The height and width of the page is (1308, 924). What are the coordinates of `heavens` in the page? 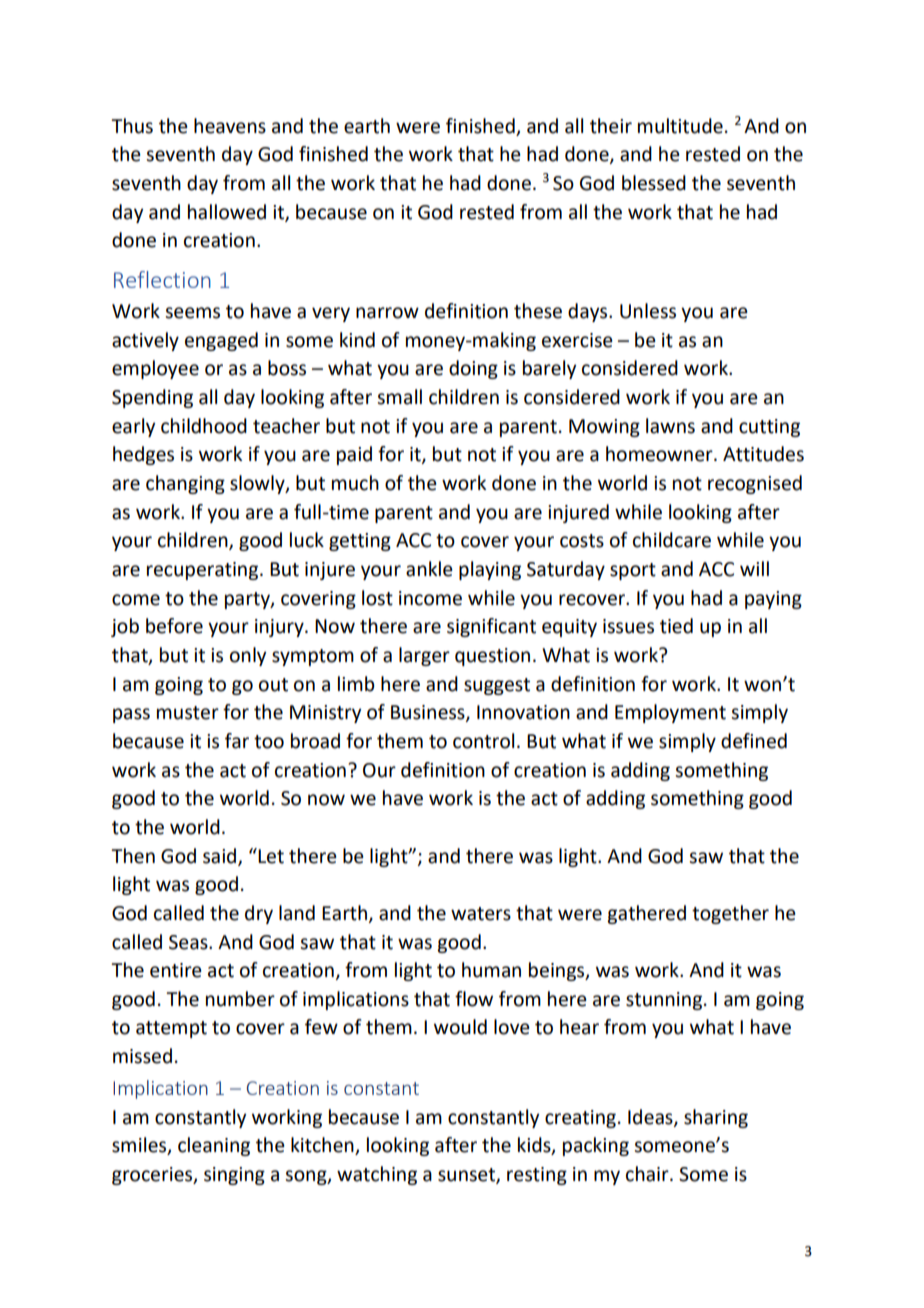 It's located at (230, 126).
